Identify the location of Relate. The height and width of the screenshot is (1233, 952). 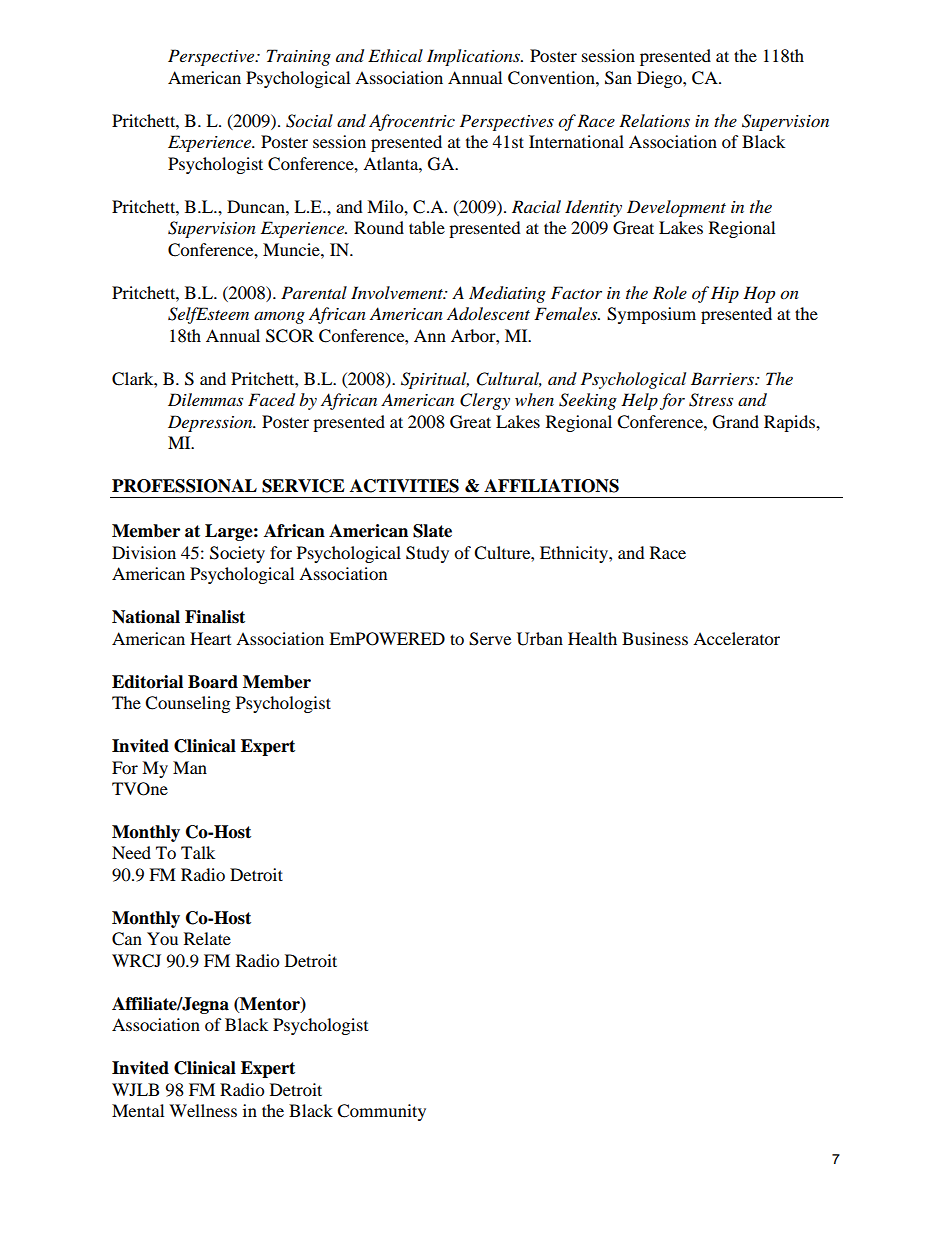
(207, 938).
